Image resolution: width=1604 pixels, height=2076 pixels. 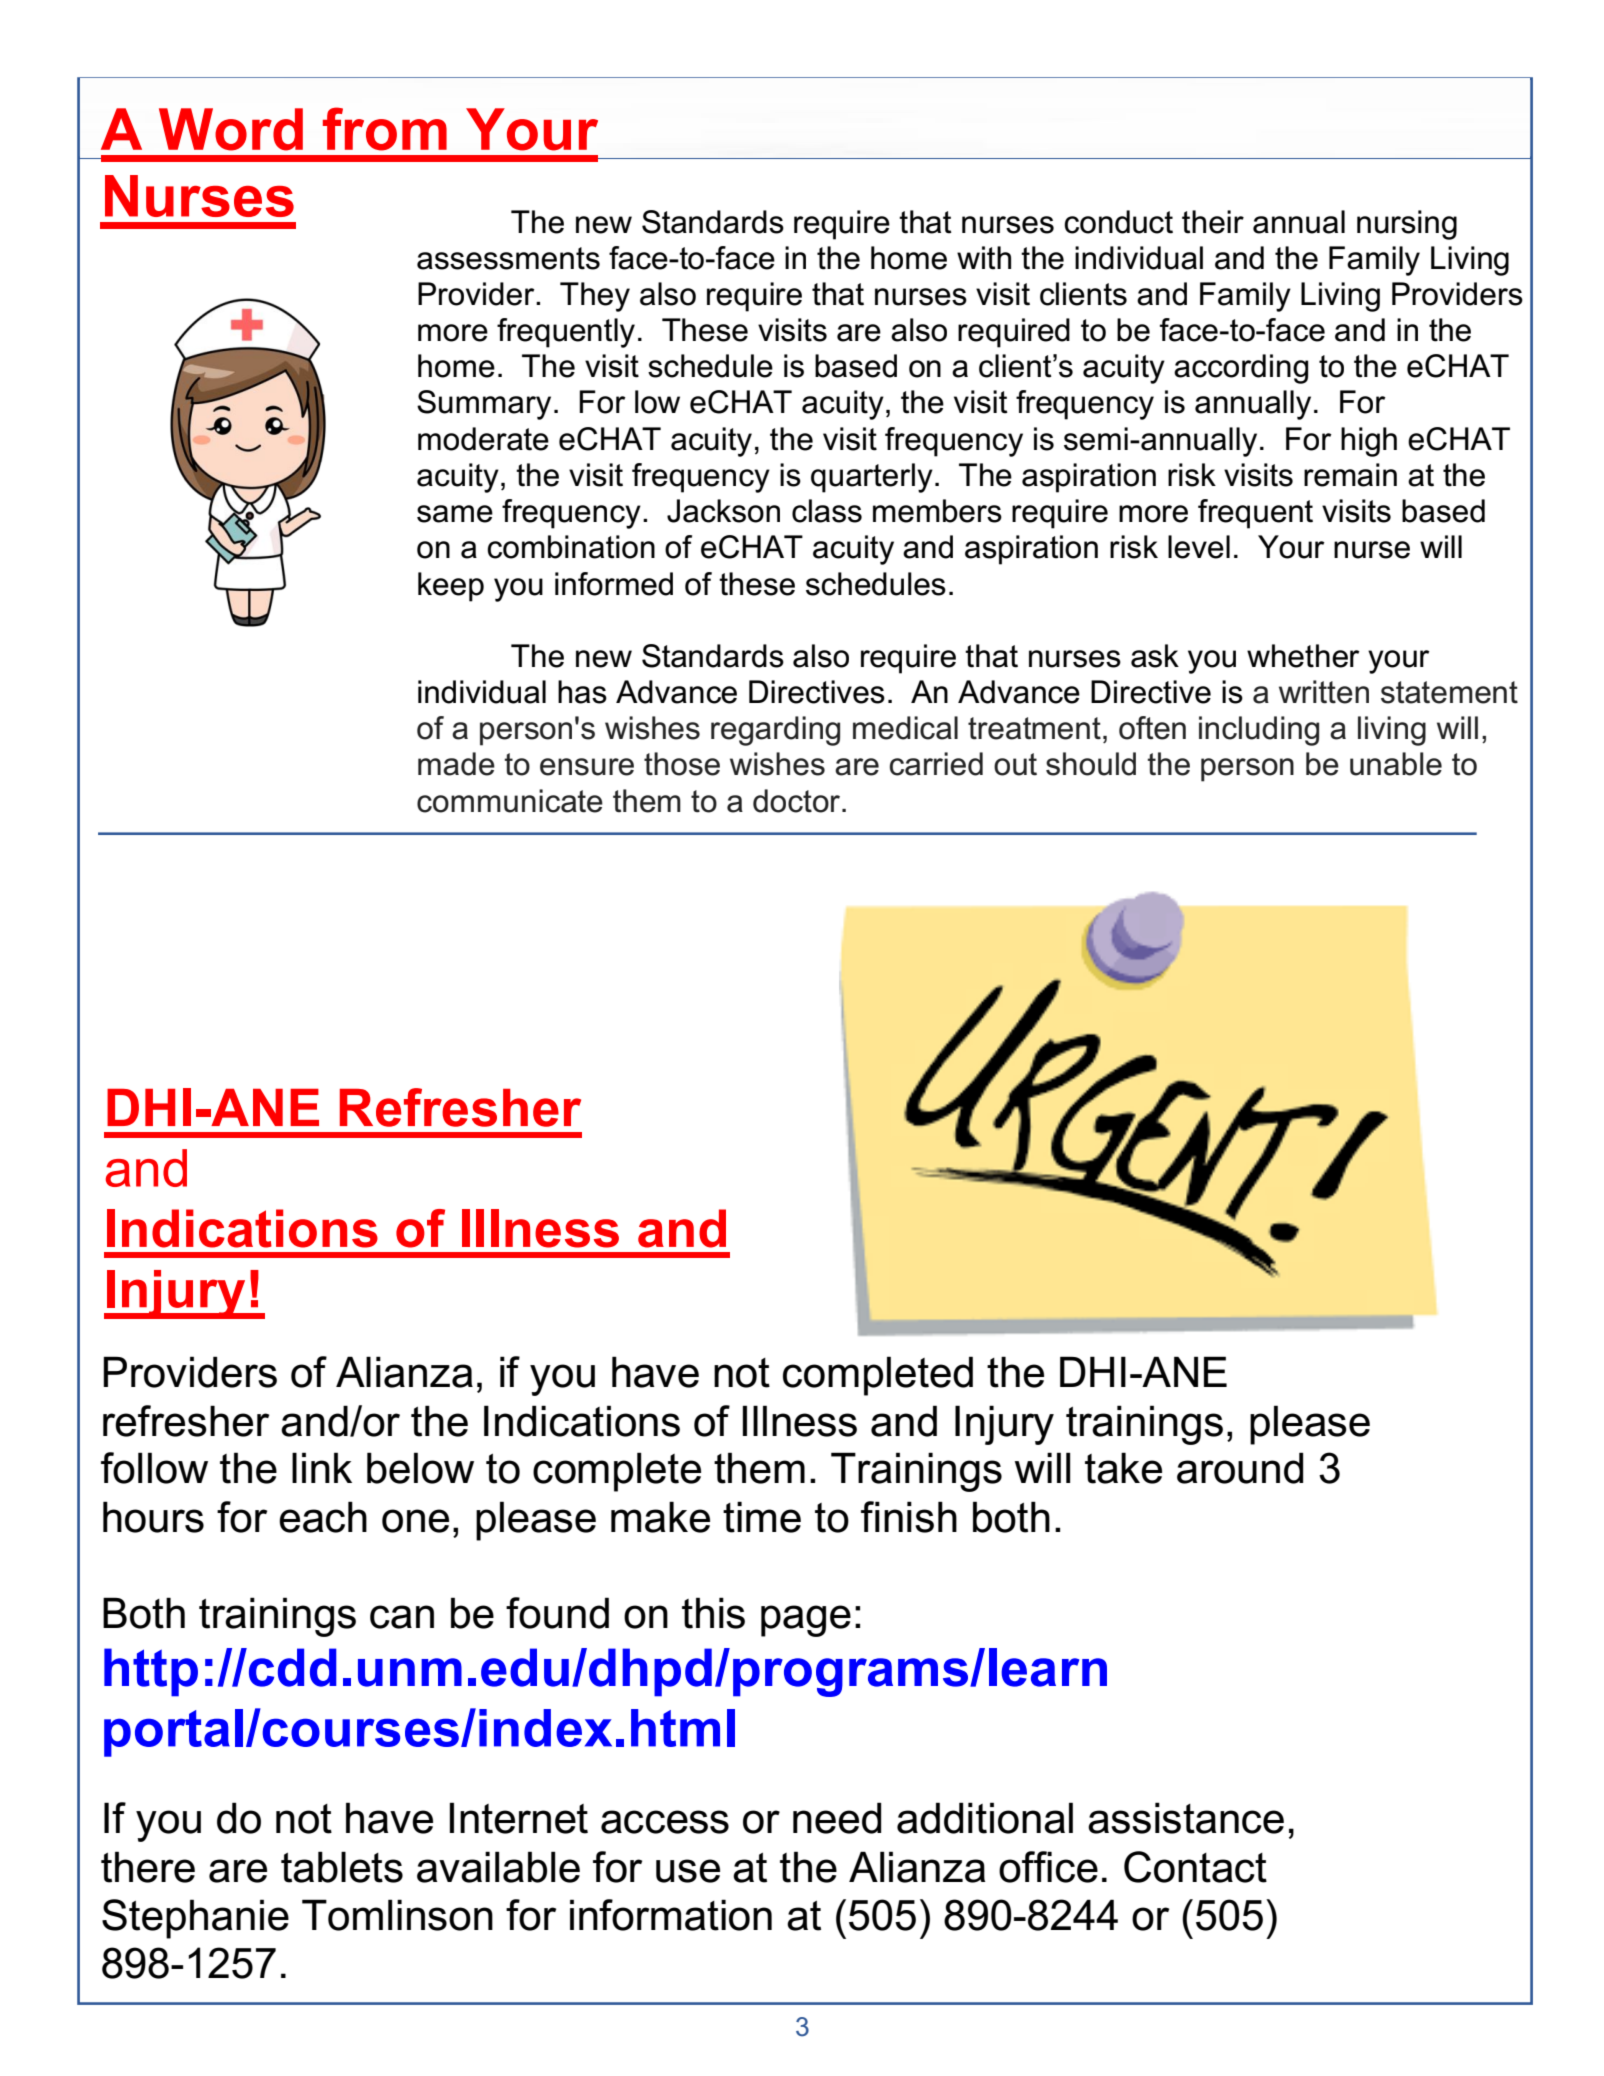 What do you see at coordinates (762, 1517) in the screenshot?
I see `time` at bounding box center [762, 1517].
